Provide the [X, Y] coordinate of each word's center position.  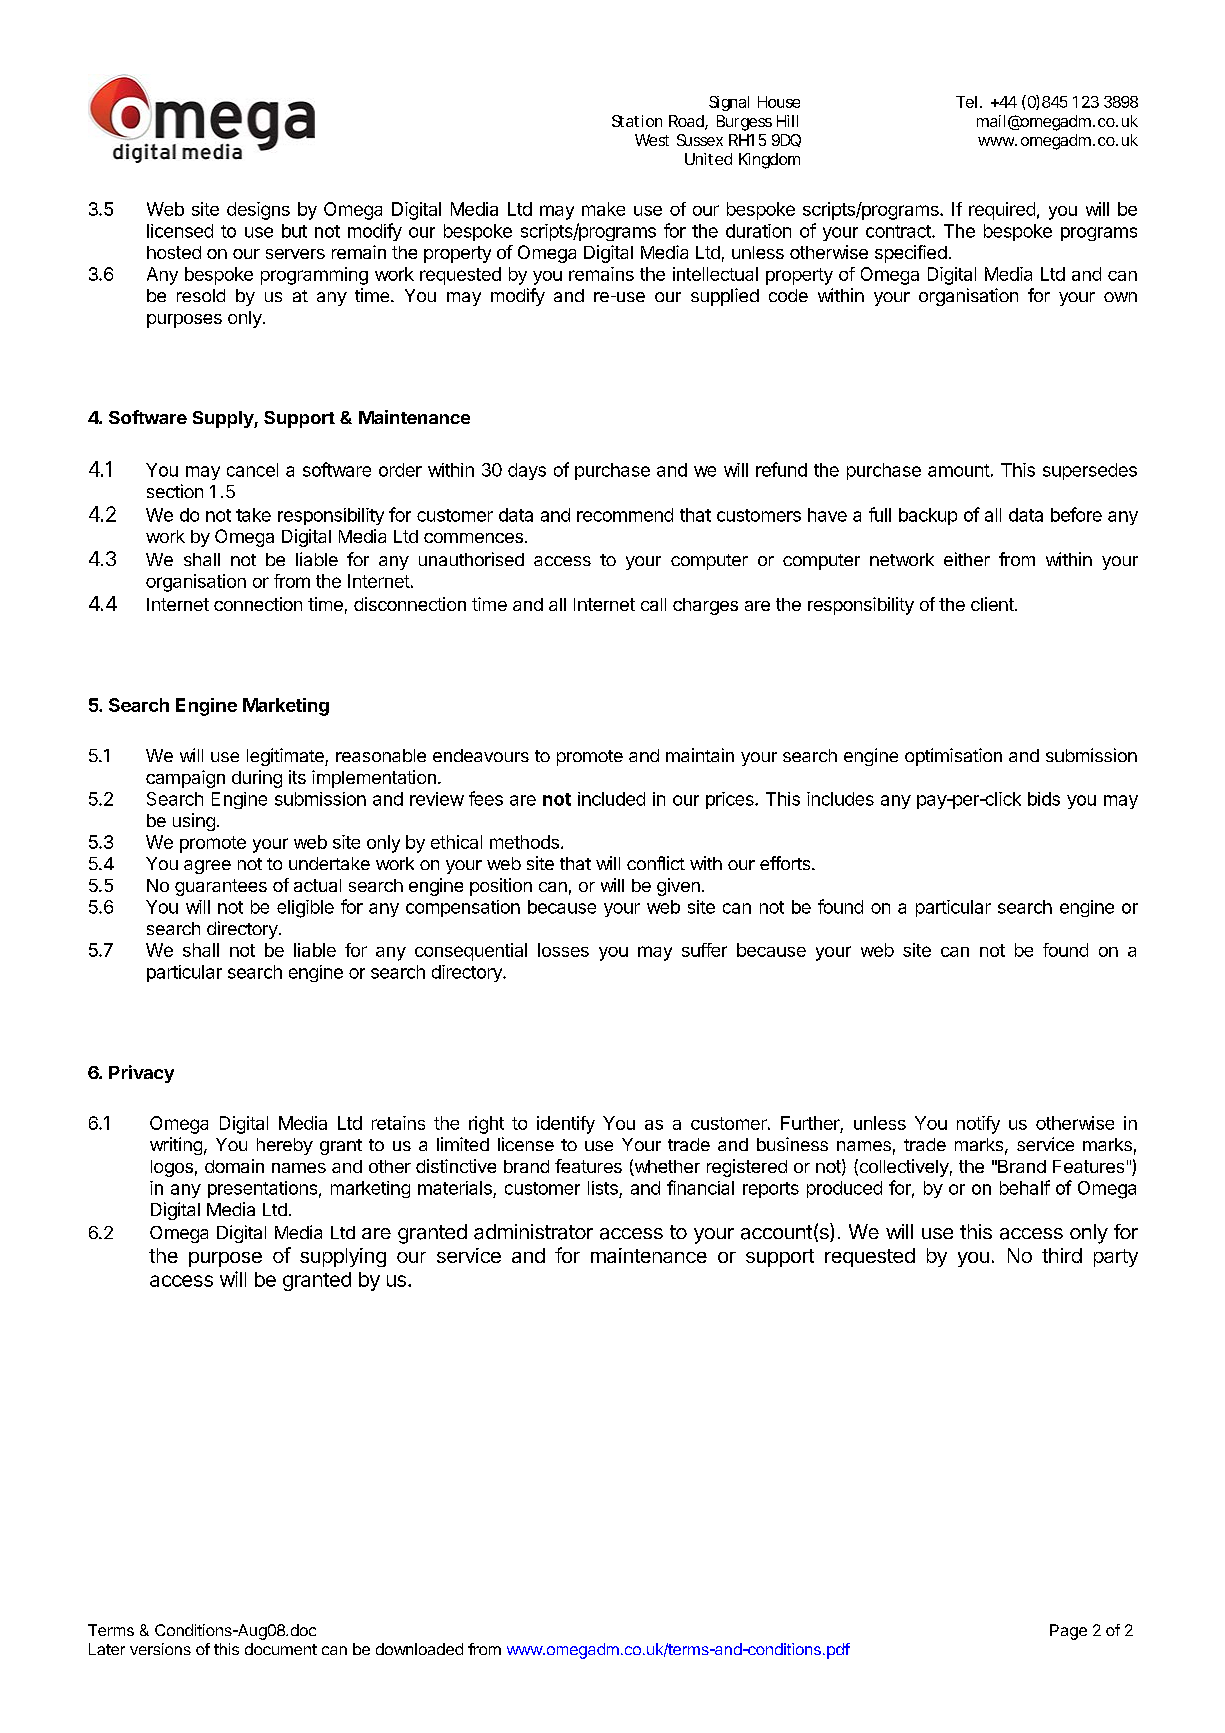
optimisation [953, 757]
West [652, 140]
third [1062, 1255]
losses [563, 950]
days [527, 471]
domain [234, 1166]
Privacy [141, 1074]
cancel [252, 470]
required [1002, 211]
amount [959, 470]
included [611, 799]
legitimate [286, 757]
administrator [533, 1232]
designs [258, 211]
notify [978, 1125]
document [281, 1649]
